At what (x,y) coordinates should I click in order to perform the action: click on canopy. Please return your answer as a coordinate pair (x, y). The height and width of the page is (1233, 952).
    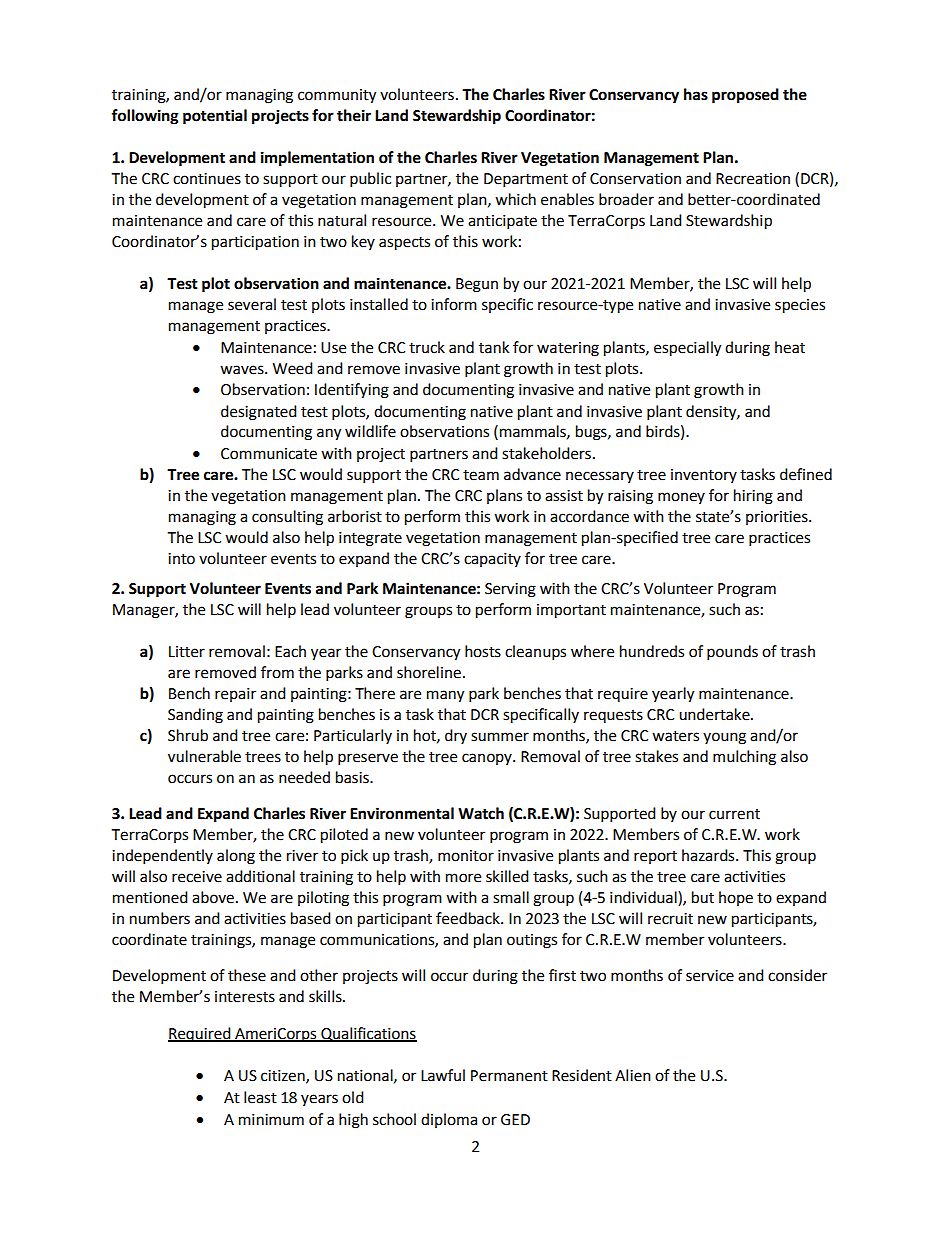
    Looking at the image, I should click on (488, 759).
